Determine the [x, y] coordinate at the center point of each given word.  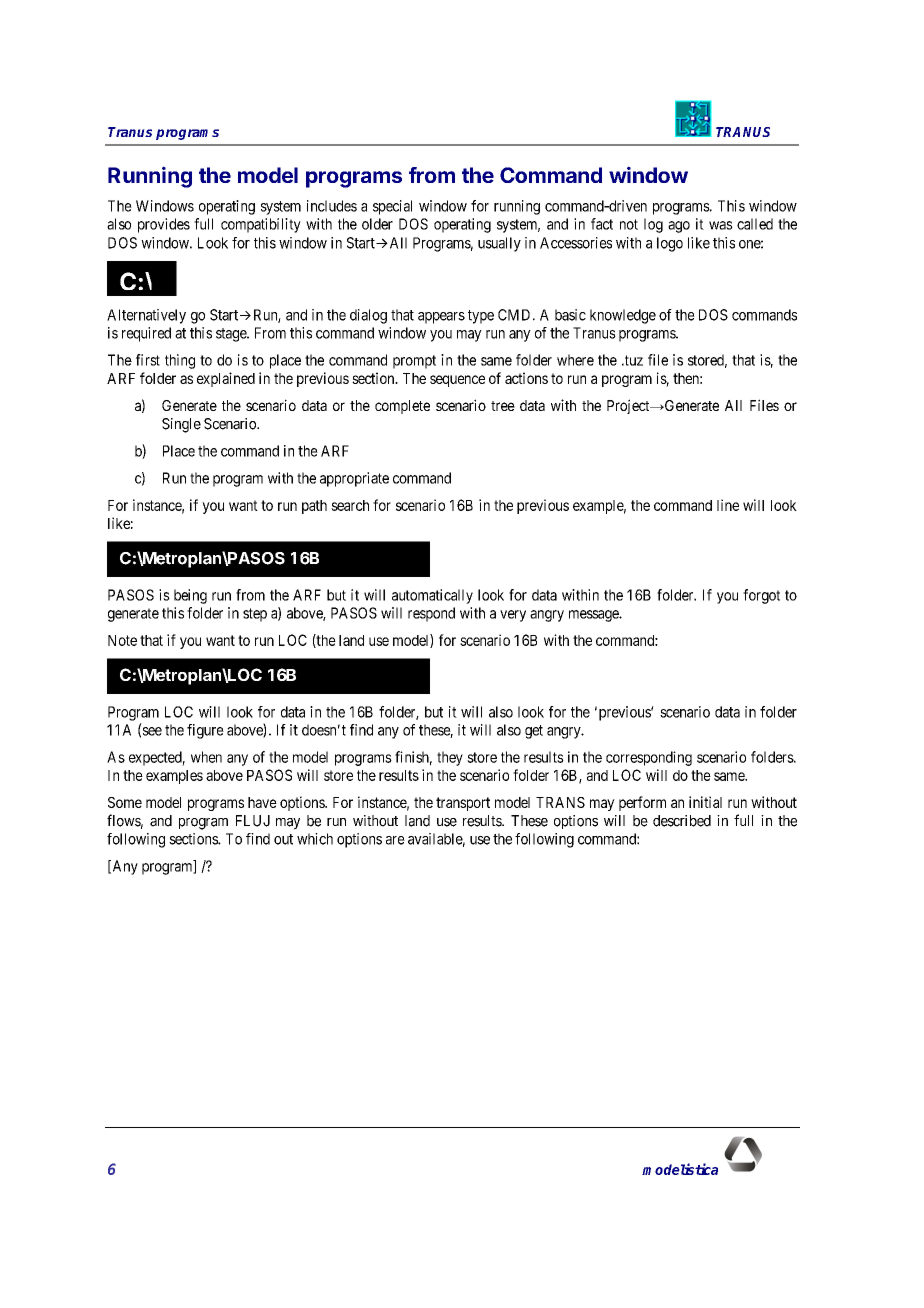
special [392, 207]
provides [164, 225]
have [262, 802]
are [395, 840]
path [314, 507]
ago [679, 227]
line [728, 505]
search [350, 505]
